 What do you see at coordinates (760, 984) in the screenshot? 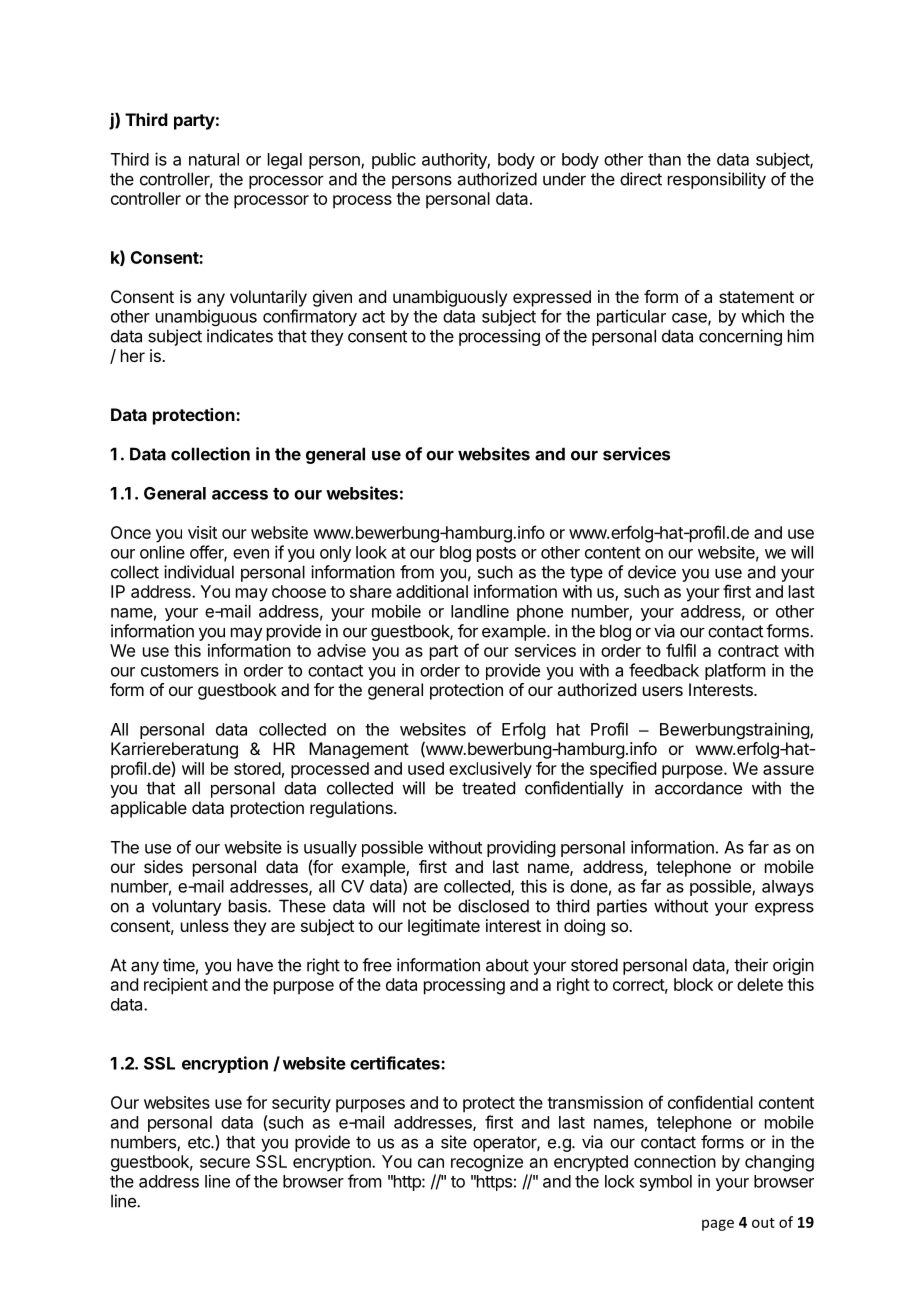
I see `delete` at bounding box center [760, 984].
